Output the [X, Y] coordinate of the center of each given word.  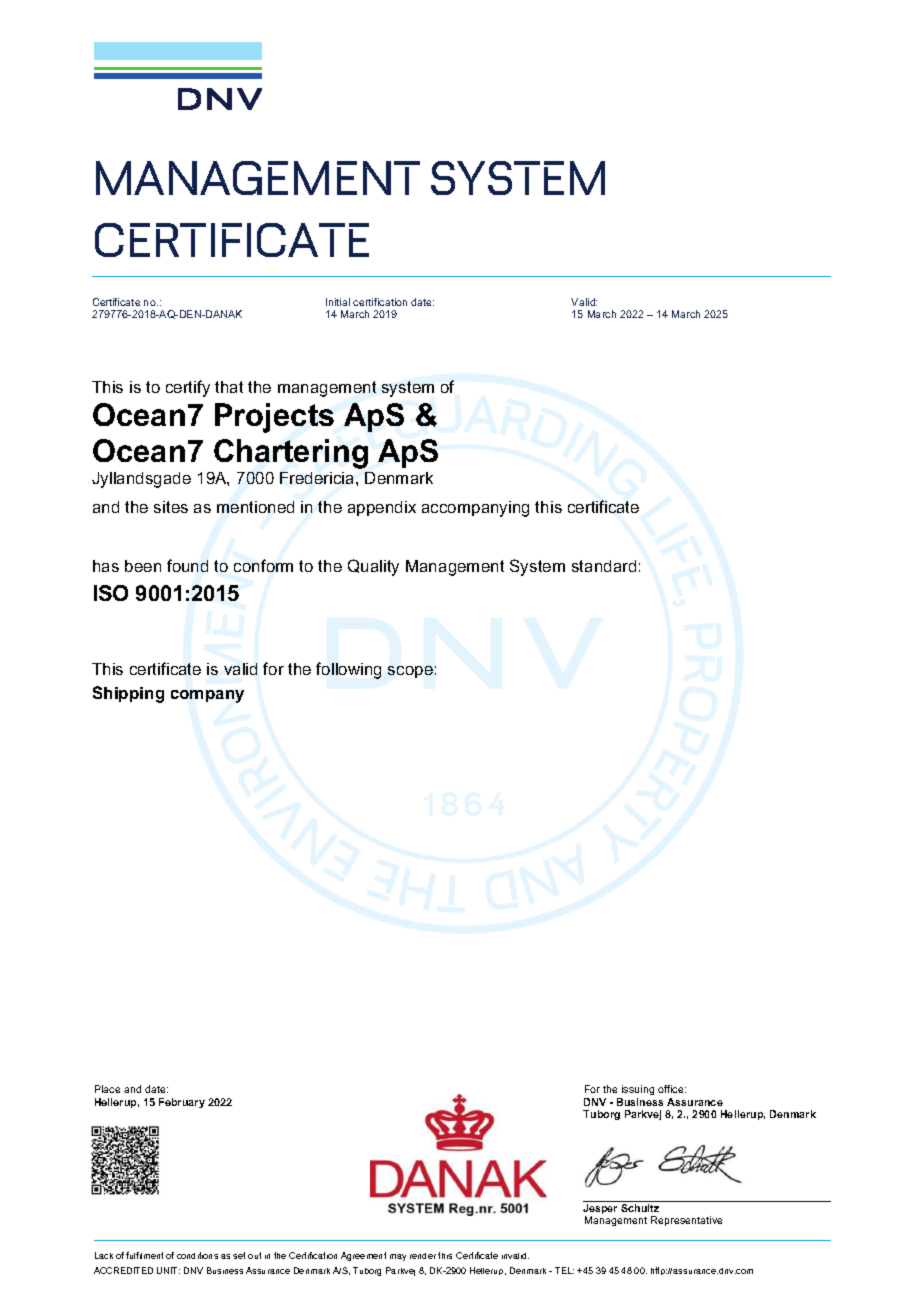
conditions [197, 1255]
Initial [338, 302]
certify [188, 388]
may [398, 1257]
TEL [564, 1270]
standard [604, 566]
